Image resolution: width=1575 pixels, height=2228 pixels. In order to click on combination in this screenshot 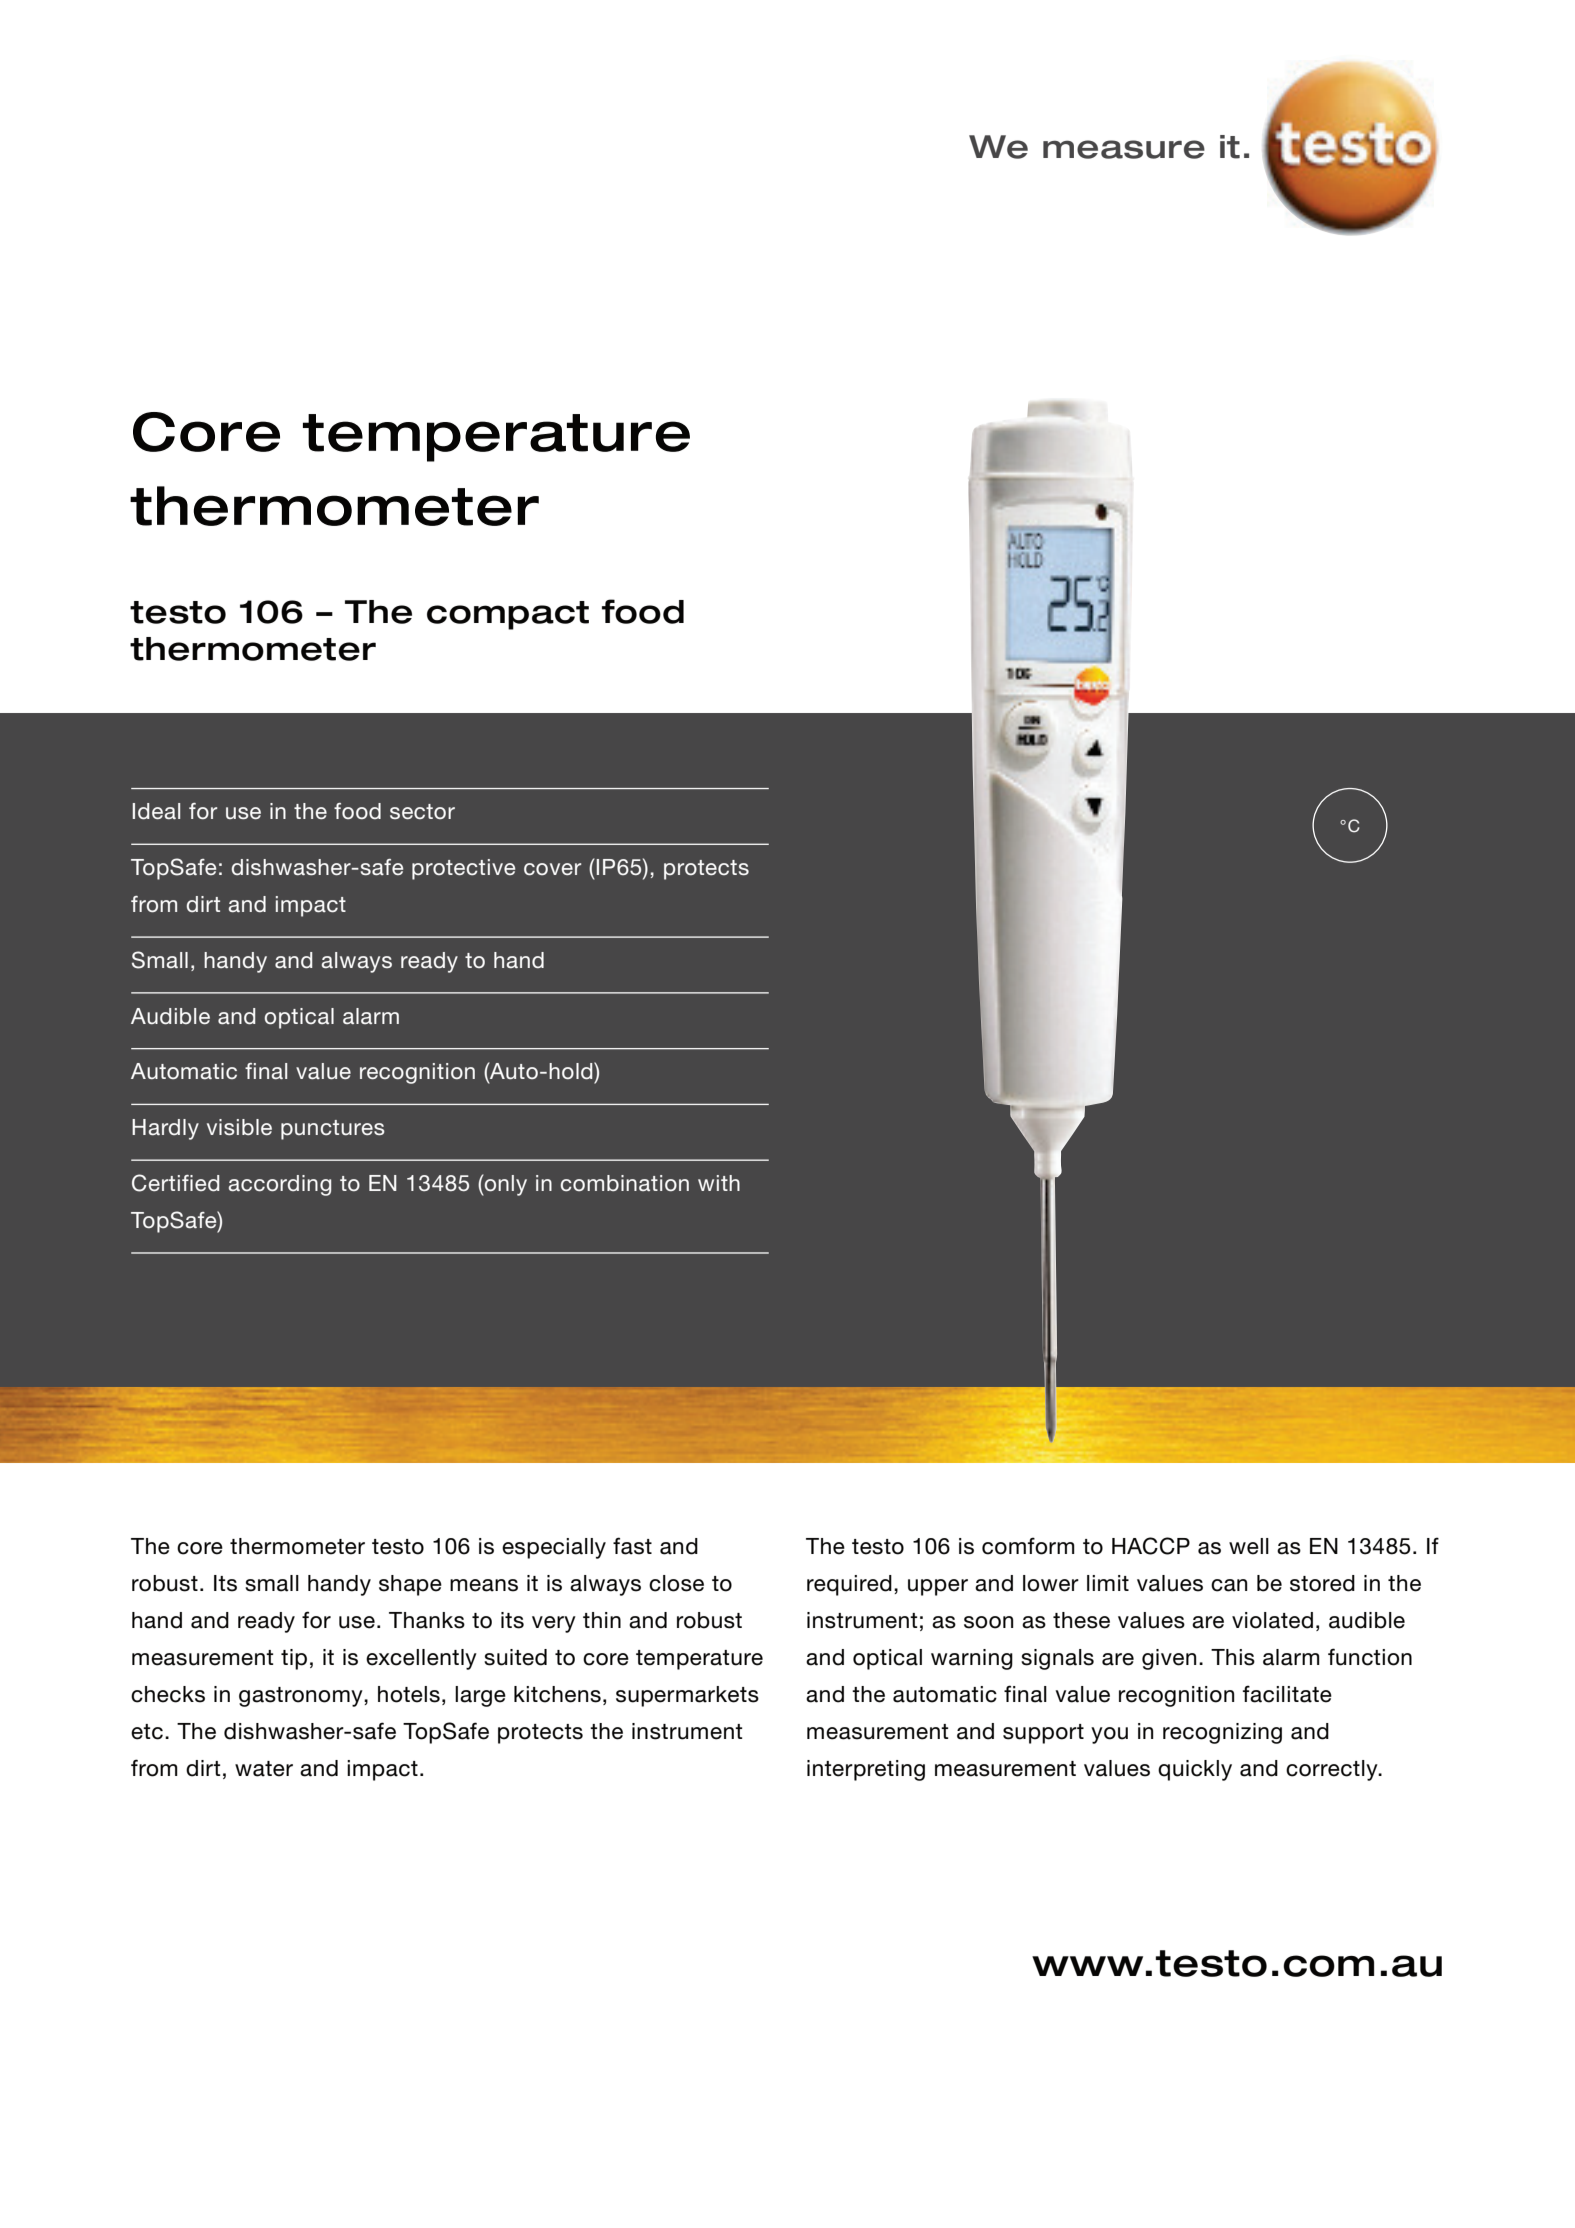, I will do `click(625, 1183)`.
